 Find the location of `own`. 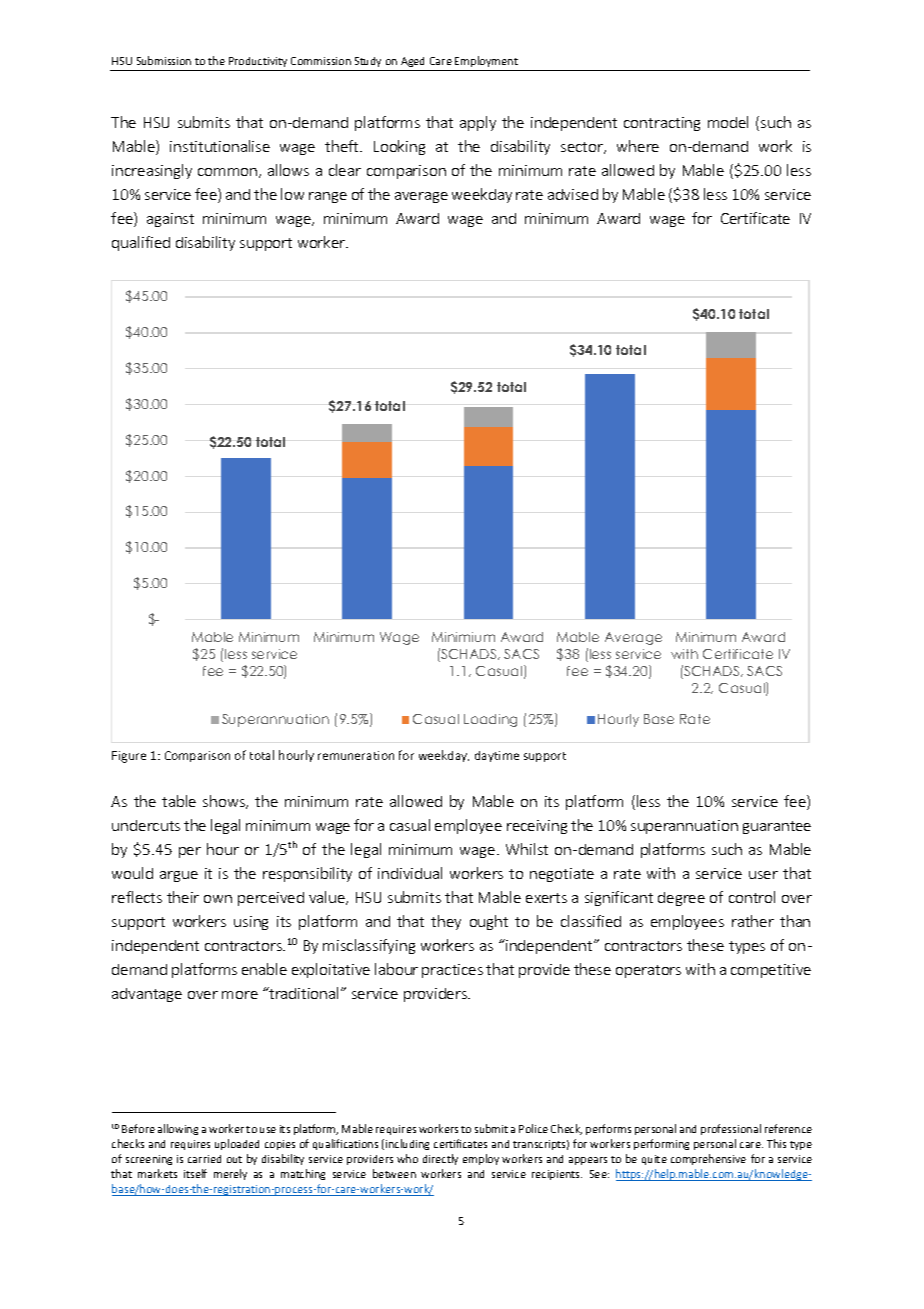

own is located at coordinates (218, 899).
